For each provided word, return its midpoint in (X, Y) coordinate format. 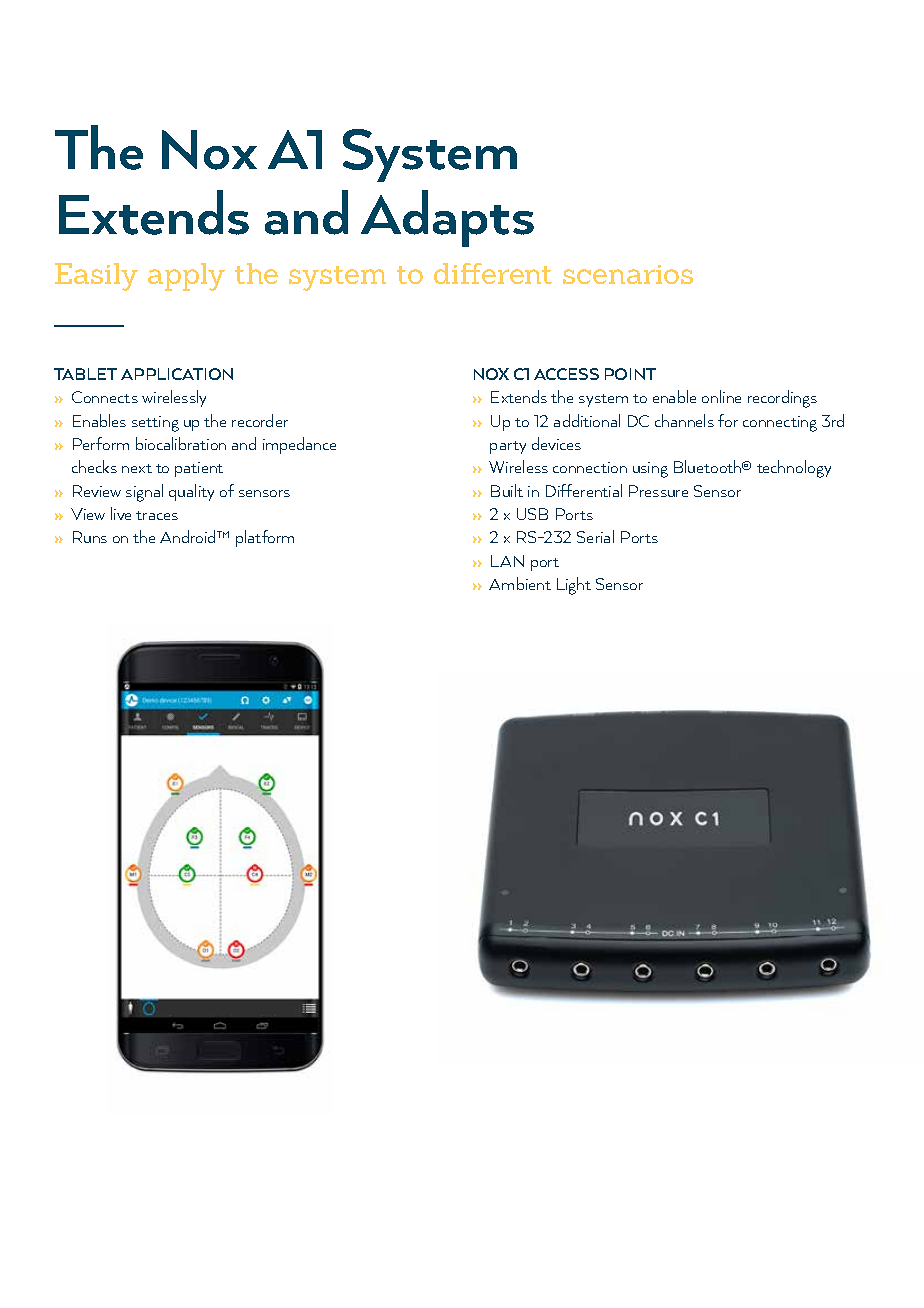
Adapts (447, 218)
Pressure (658, 491)
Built (507, 490)
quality (191, 492)
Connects (105, 397)
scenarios (628, 274)
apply (186, 277)
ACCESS (566, 374)
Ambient (520, 583)
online (721, 396)
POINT (630, 374)
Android (189, 536)
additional (587, 420)
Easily (96, 277)
